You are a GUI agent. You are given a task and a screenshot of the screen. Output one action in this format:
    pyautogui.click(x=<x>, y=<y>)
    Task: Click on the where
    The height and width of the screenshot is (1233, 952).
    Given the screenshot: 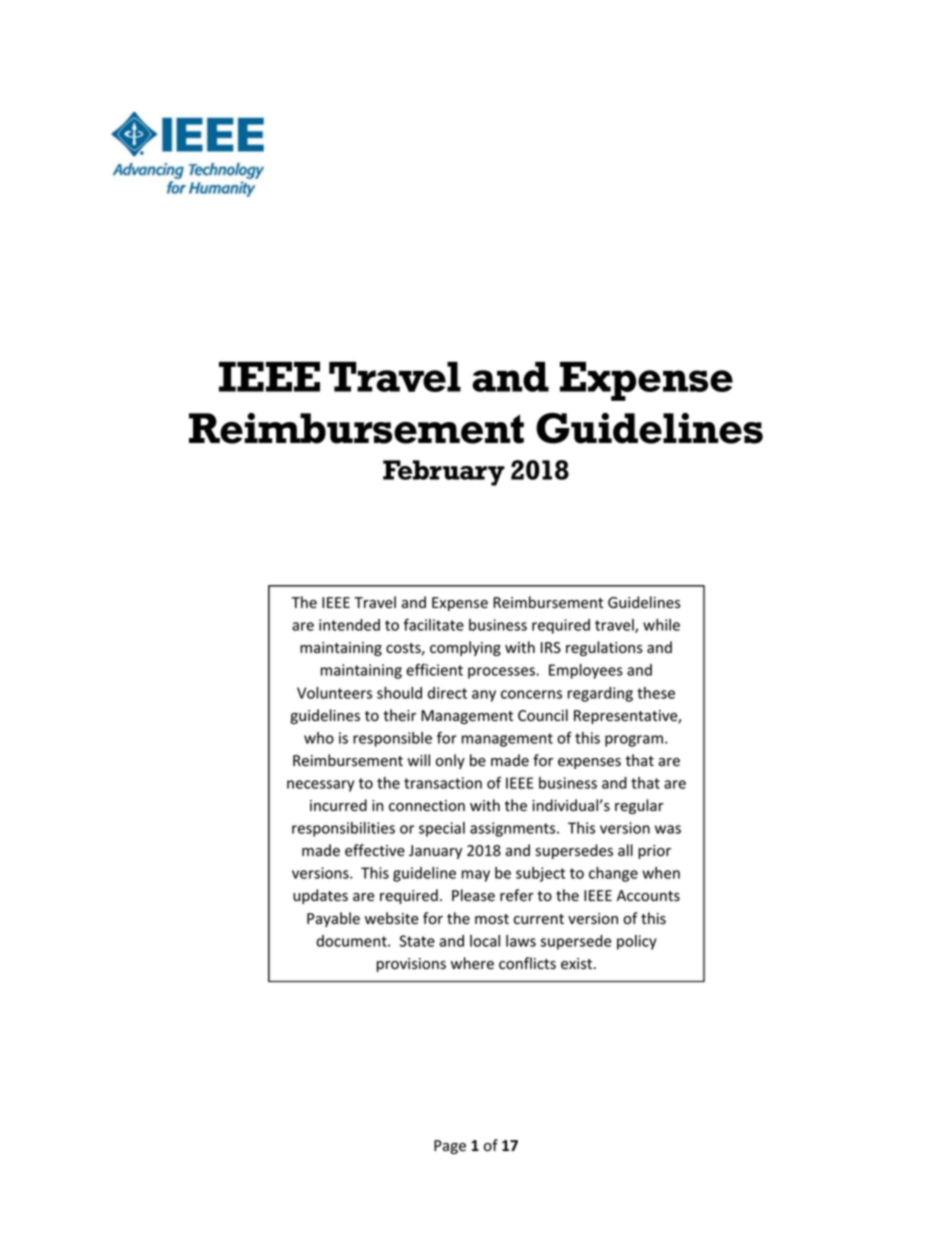 What is the action you would take?
    pyautogui.click(x=472, y=963)
